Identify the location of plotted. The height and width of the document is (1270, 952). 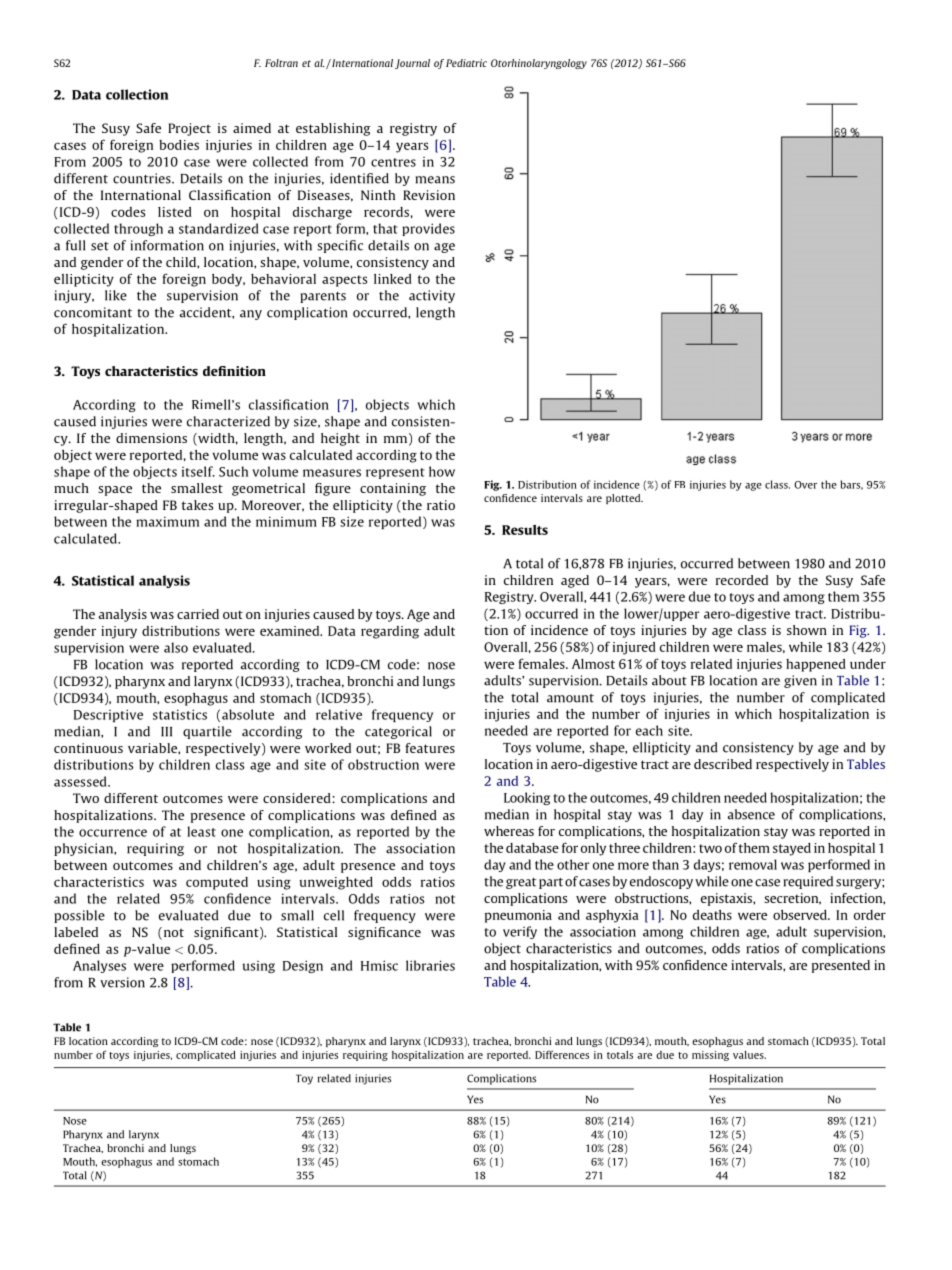
(624, 499).
